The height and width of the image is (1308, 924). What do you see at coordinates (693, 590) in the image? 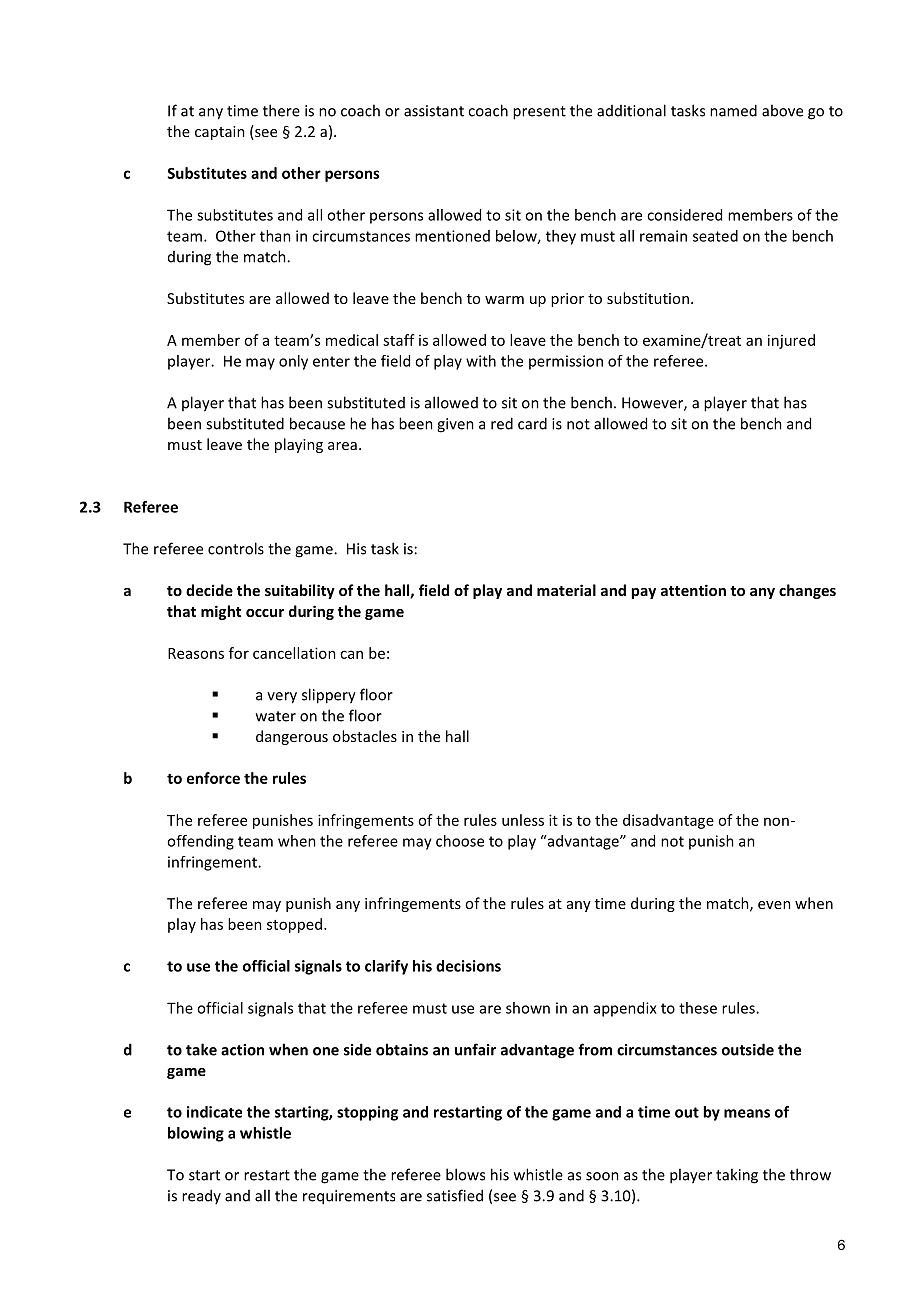
I see `attention` at bounding box center [693, 590].
